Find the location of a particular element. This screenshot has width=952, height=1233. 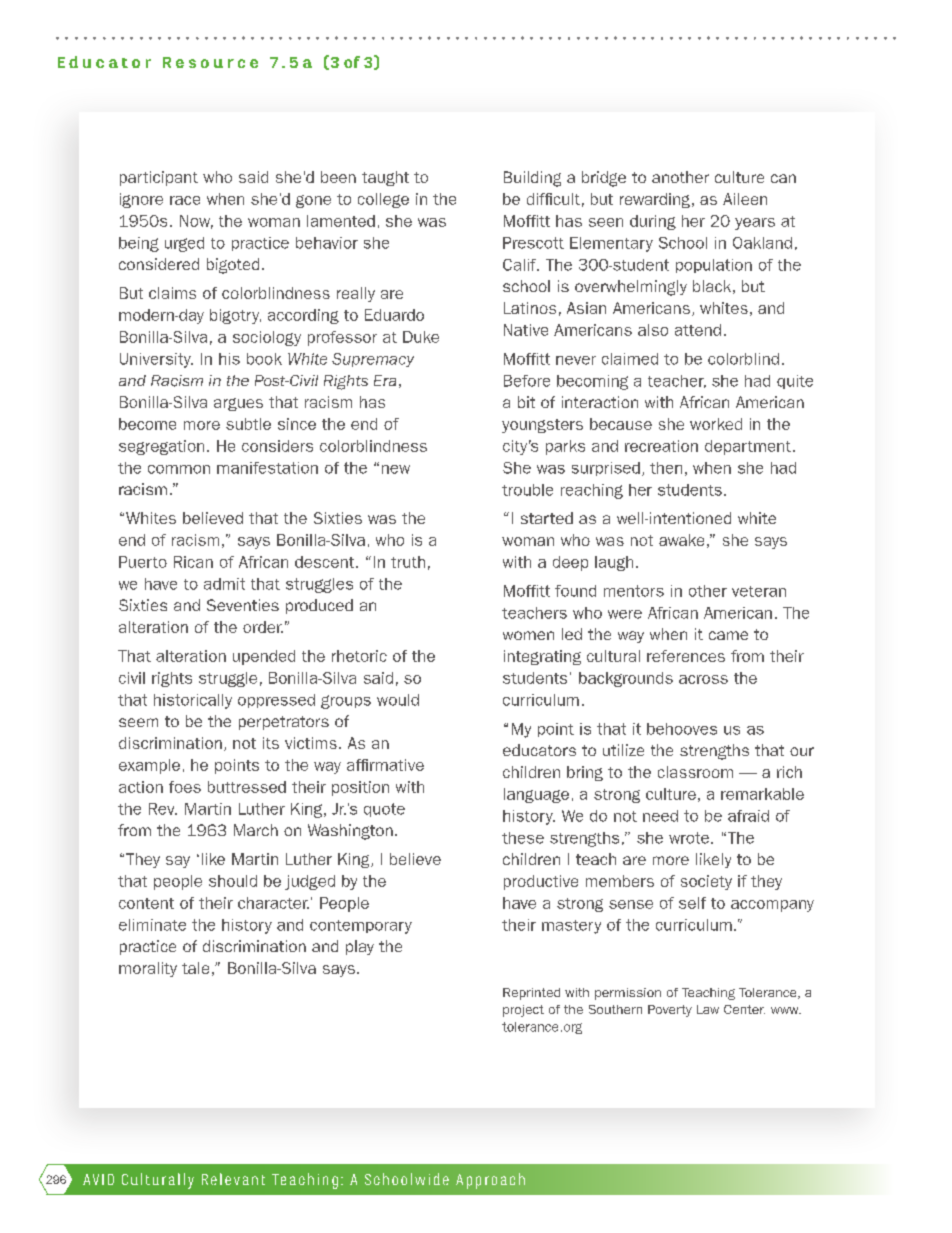

Approach is located at coordinates (490, 1181).
